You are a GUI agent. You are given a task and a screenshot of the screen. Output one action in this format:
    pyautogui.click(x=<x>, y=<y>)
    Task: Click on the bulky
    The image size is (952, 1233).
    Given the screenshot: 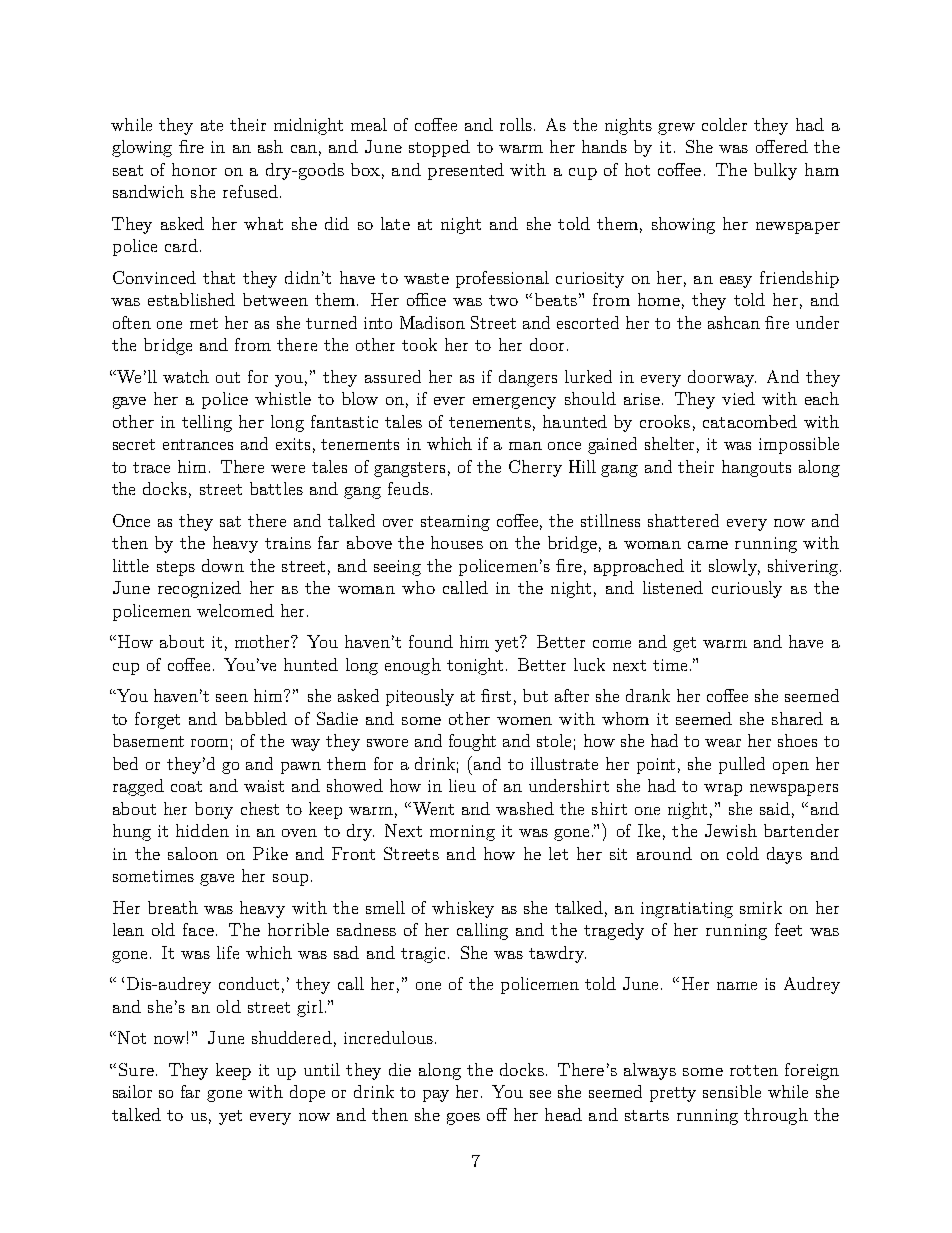 What is the action you would take?
    pyautogui.click(x=775, y=171)
